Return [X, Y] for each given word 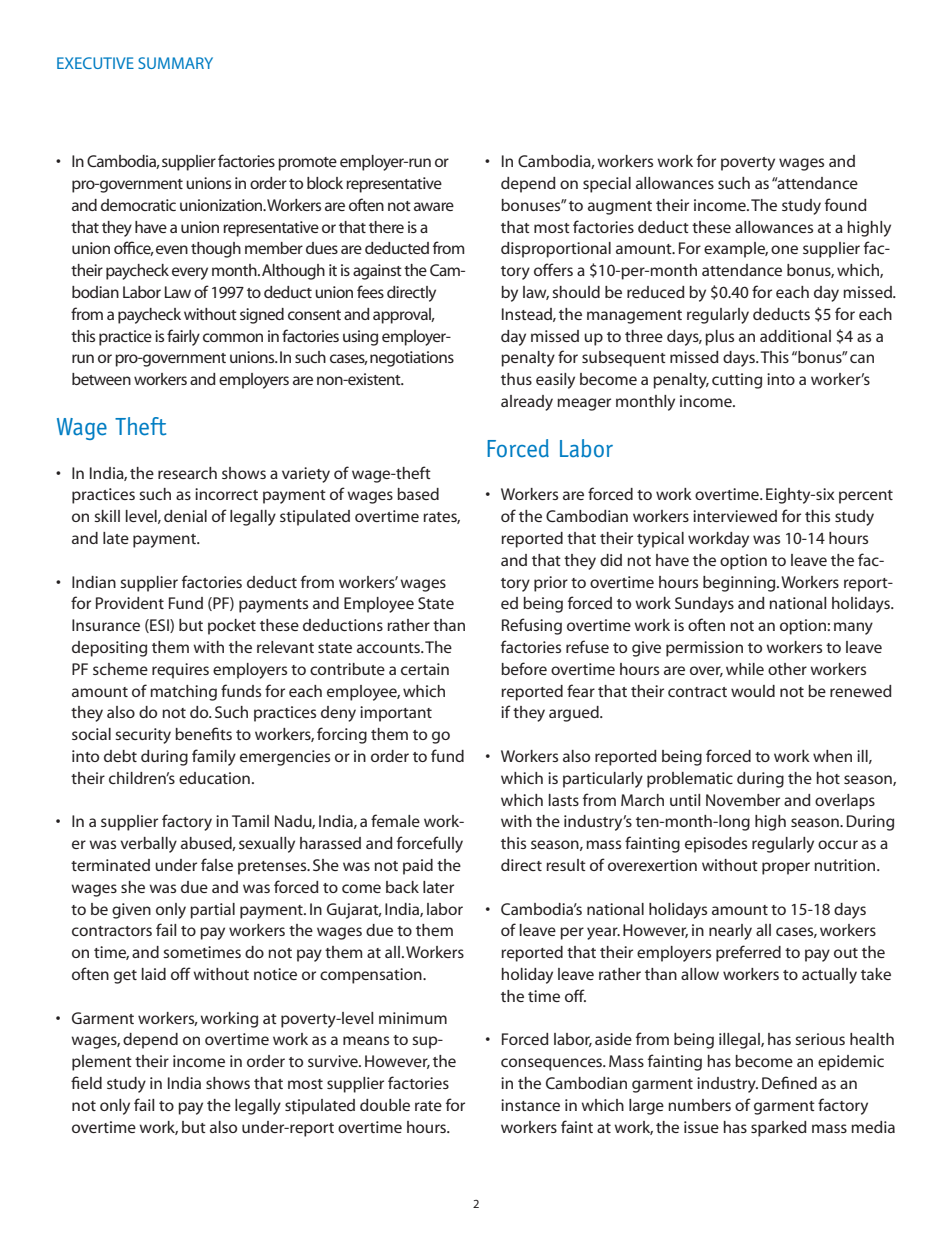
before [524, 668]
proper [786, 868]
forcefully [430, 844]
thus [516, 379]
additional [795, 336]
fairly [183, 337]
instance [530, 1105]
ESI [159, 626]
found [846, 204]
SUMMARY [175, 63]
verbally [148, 845]
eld [91, 1083]
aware [434, 206]
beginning [740, 584]
